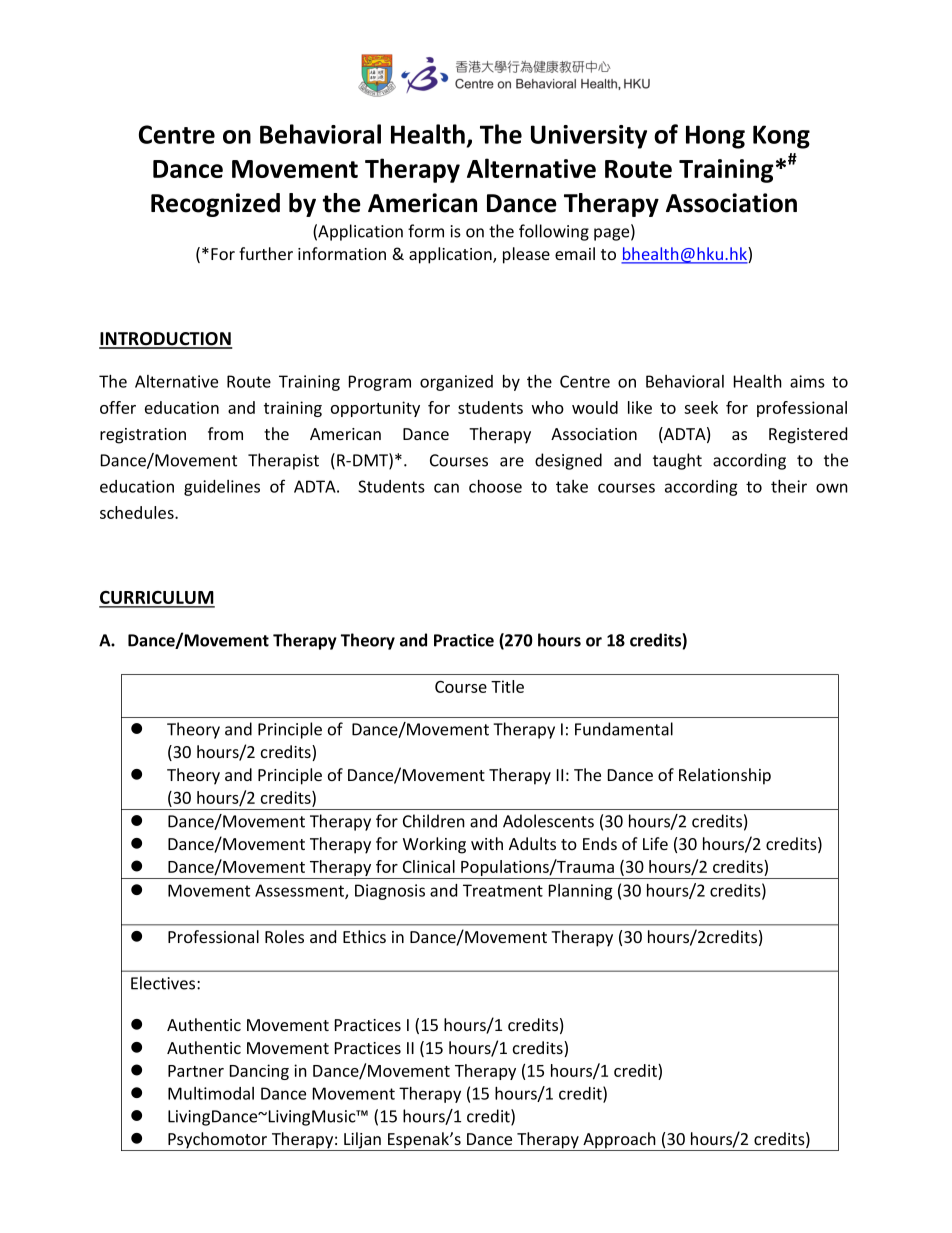 The height and width of the document is (1233, 952). I want to click on guidelines, so click(222, 488).
